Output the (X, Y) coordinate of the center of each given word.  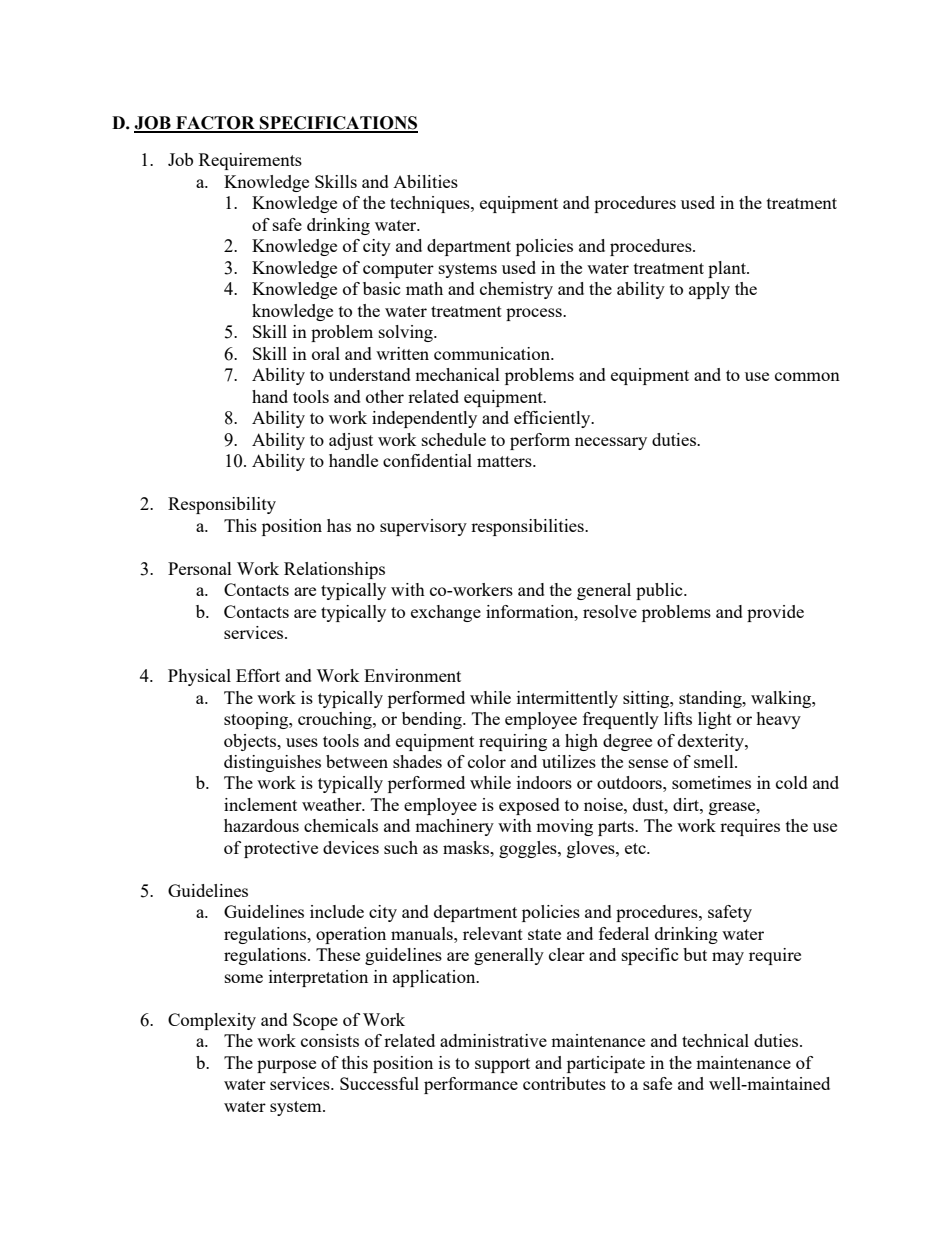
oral (326, 353)
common (807, 376)
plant (728, 269)
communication (493, 353)
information (531, 611)
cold (792, 782)
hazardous (261, 825)
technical (715, 1040)
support (502, 1065)
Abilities (425, 181)
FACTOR (215, 124)
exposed (529, 806)
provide (775, 613)
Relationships (334, 570)
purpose (286, 1066)
